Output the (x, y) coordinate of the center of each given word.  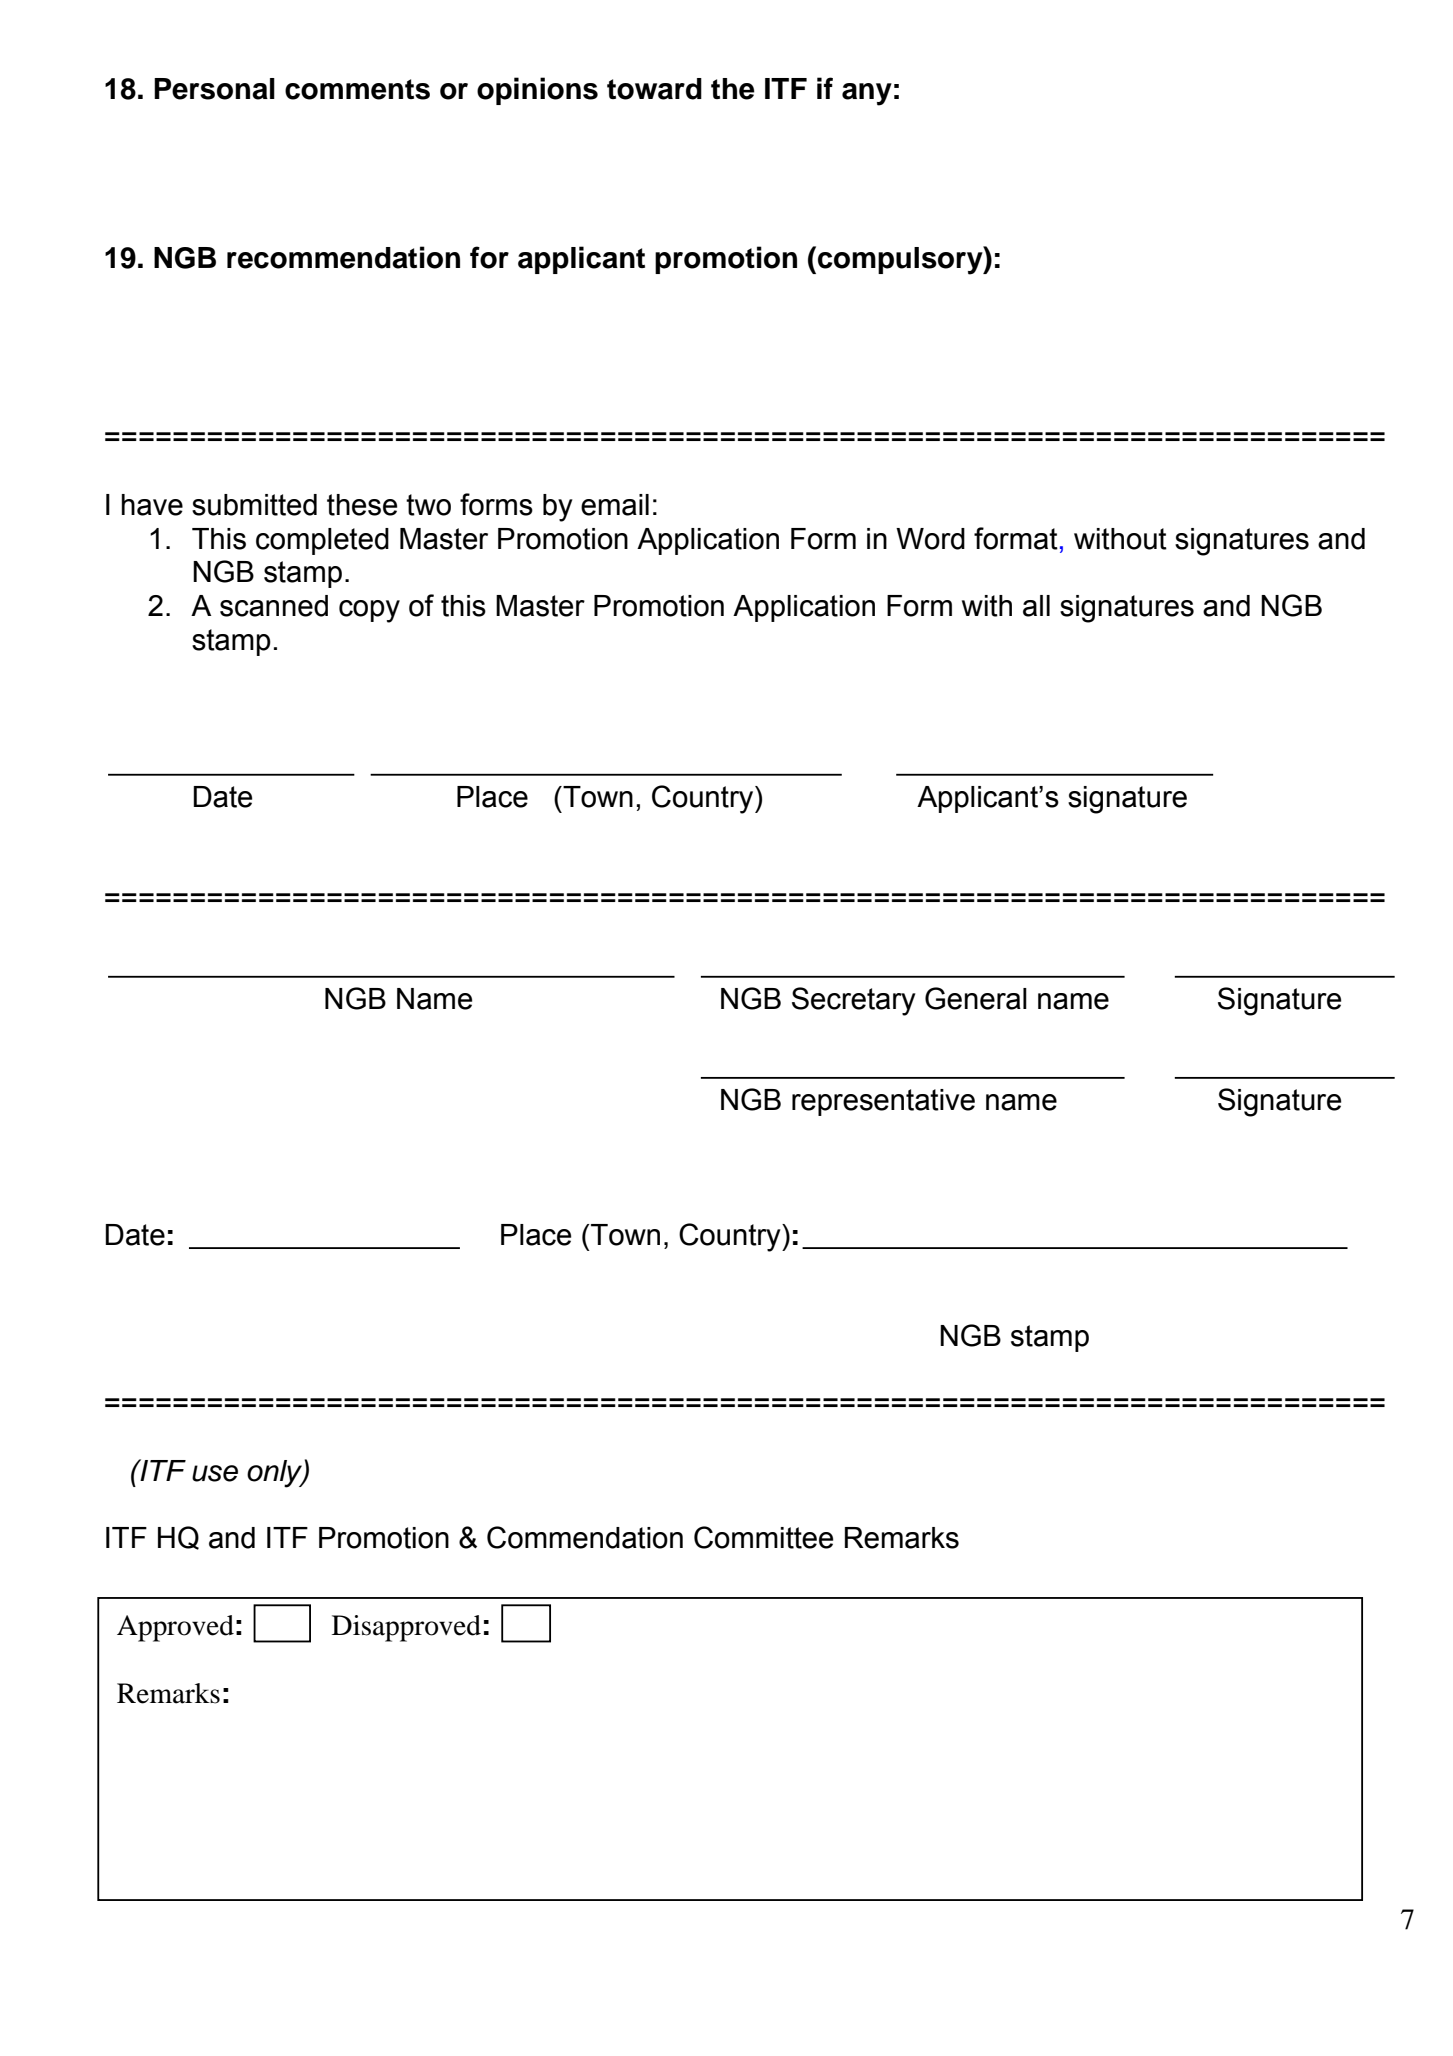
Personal (214, 89)
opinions (537, 91)
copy (369, 611)
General (976, 998)
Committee (763, 1537)
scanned (274, 606)
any (867, 94)
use (215, 1473)
